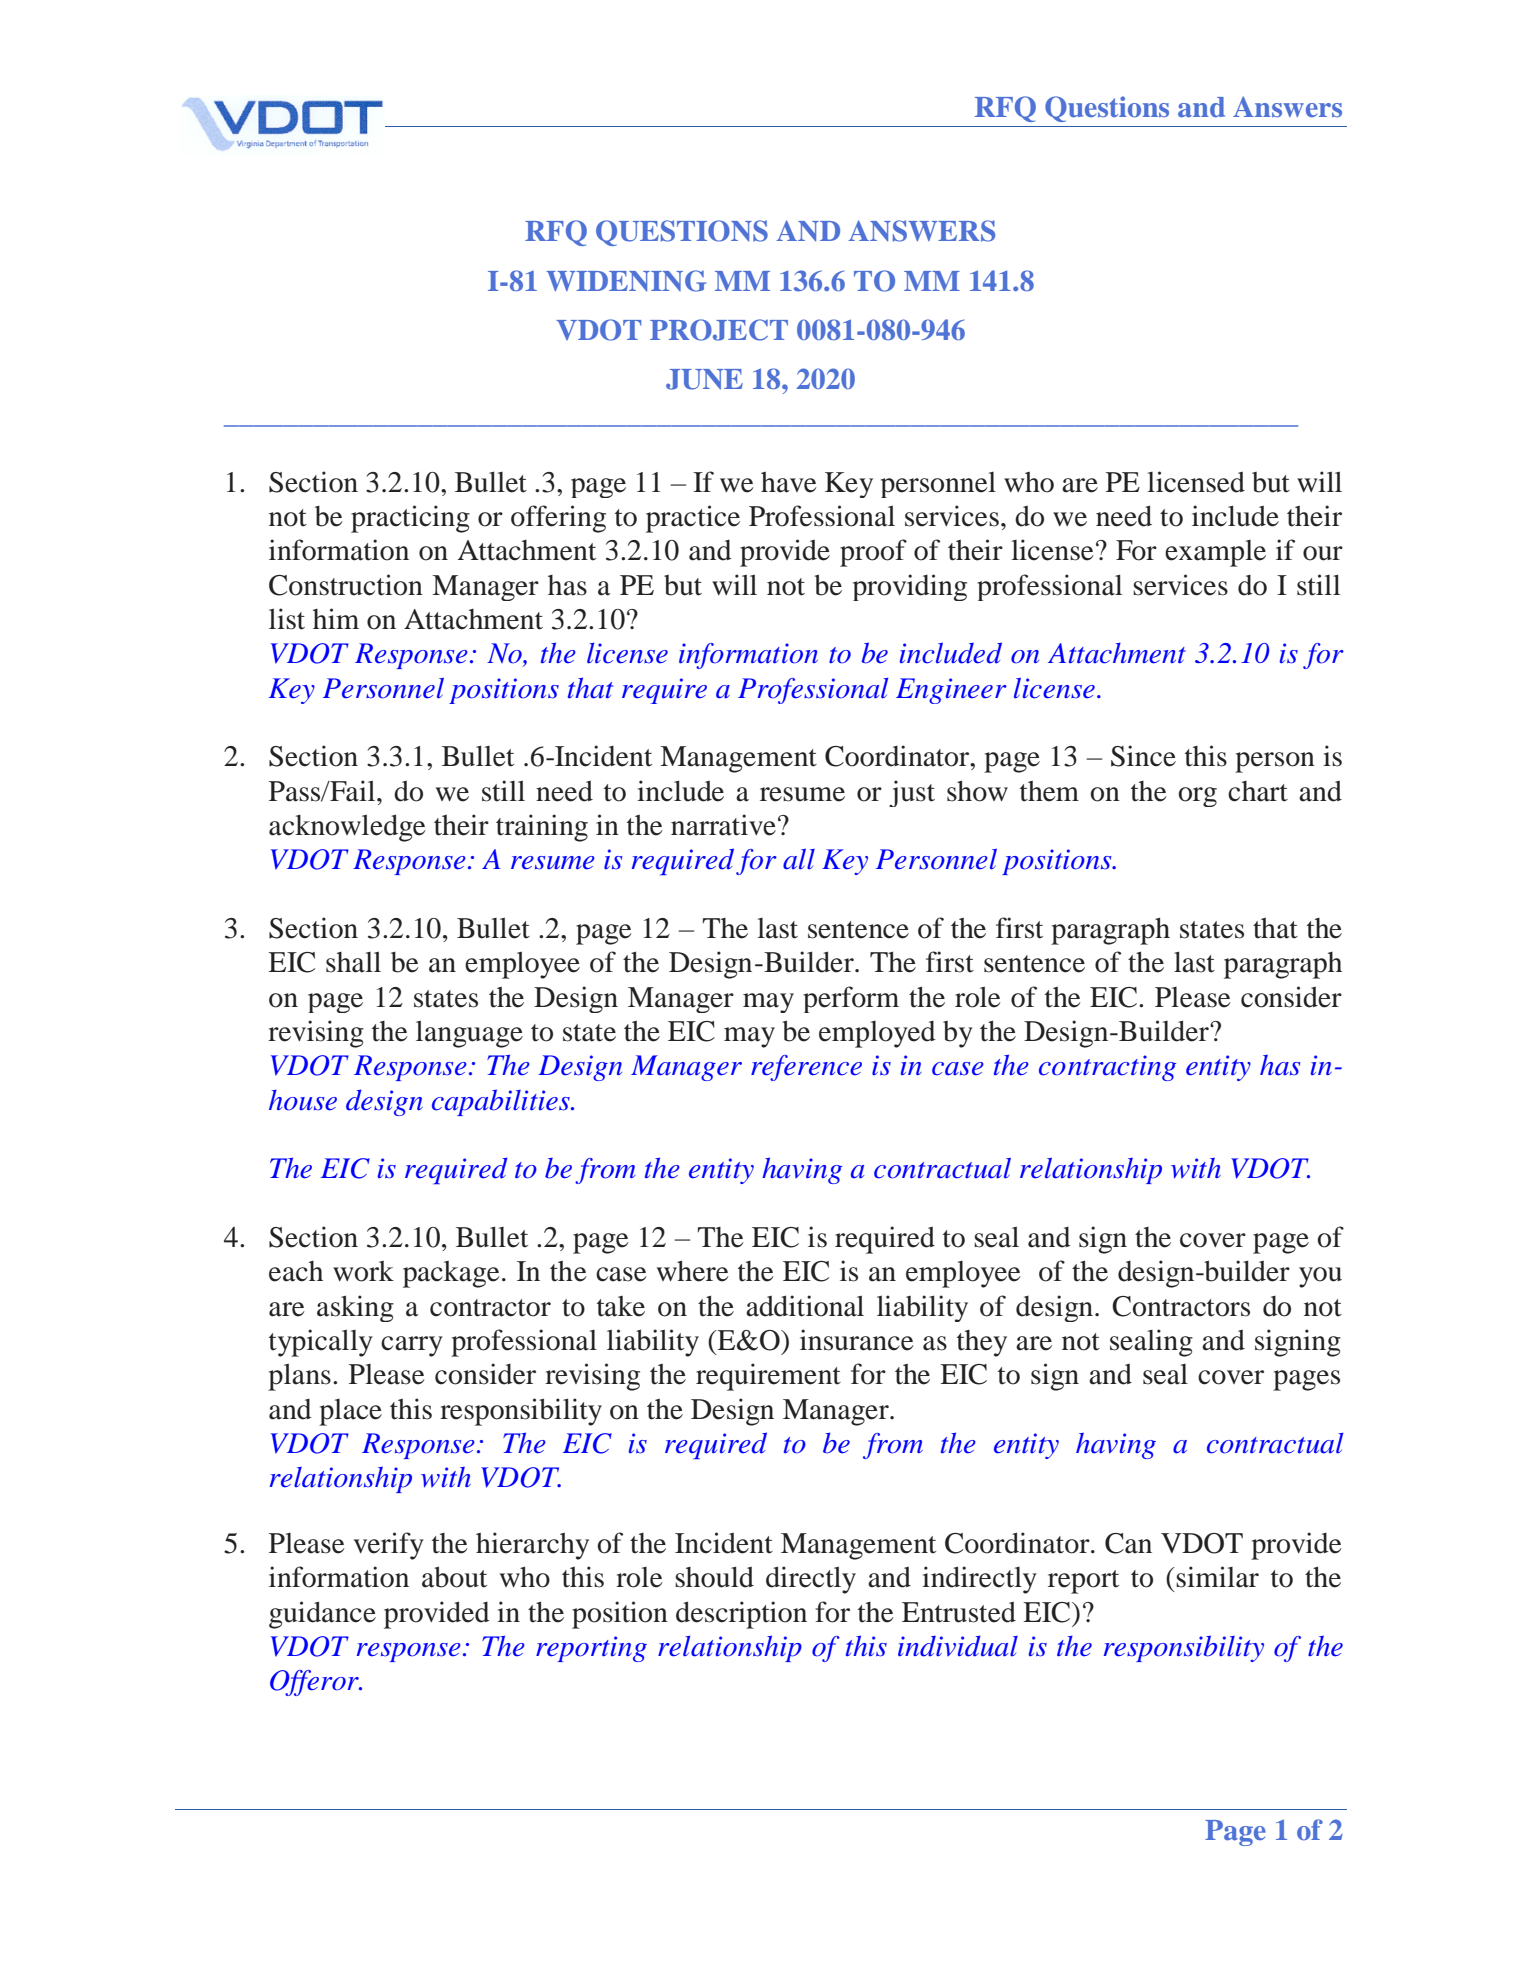  What do you see at coordinates (412, 1346) in the document?
I see `carry` at bounding box center [412, 1346].
